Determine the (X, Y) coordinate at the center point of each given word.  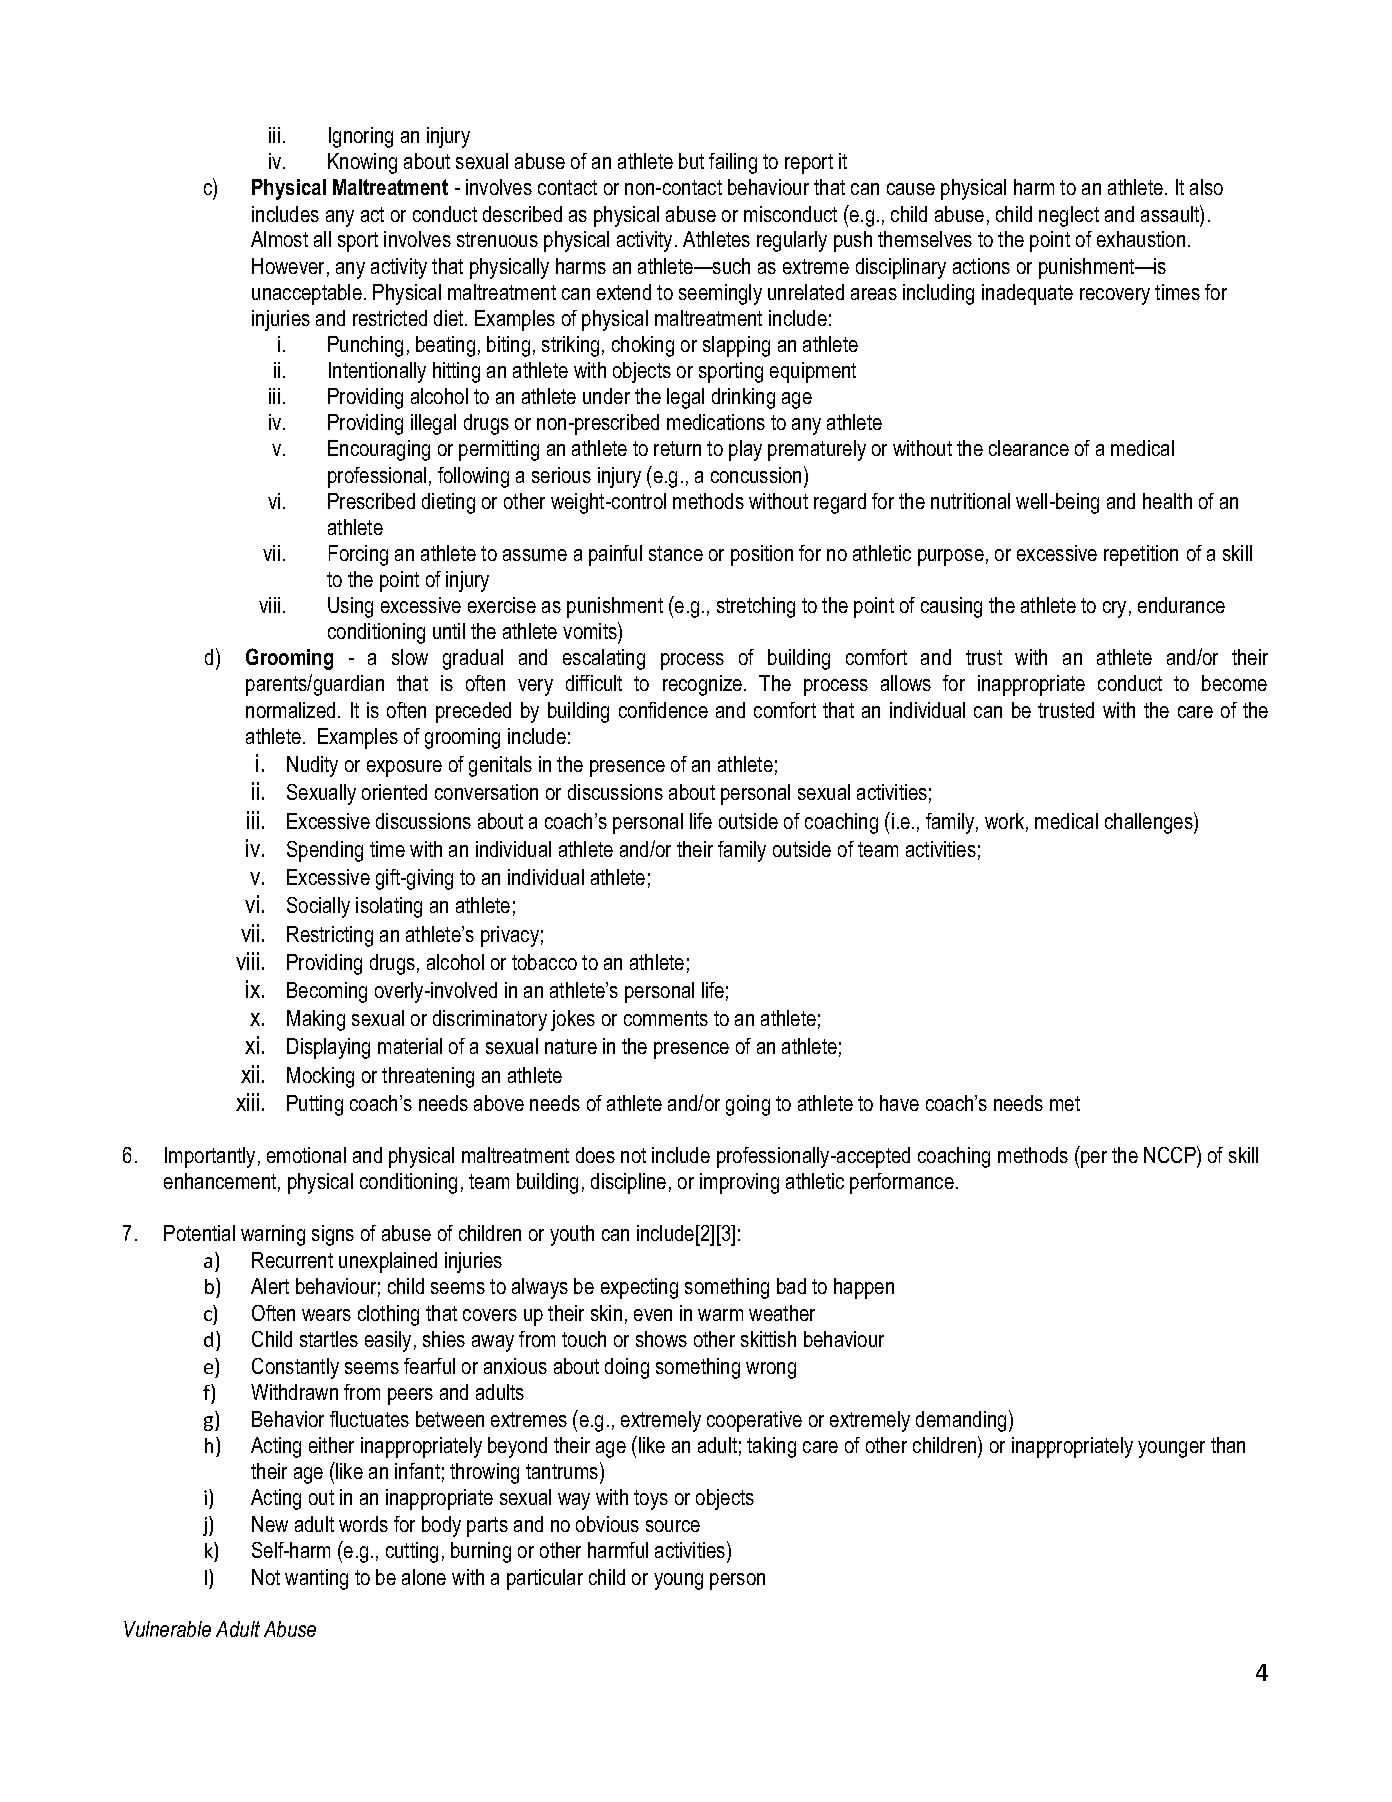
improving (739, 1183)
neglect (1069, 216)
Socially (318, 907)
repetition (1141, 555)
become (1234, 683)
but (691, 161)
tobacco (544, 962)
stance (676, 553)
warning (273, 1235)
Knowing (362, 163)
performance (902, 1183)
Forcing (358, 555)
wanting (316, 1579)
